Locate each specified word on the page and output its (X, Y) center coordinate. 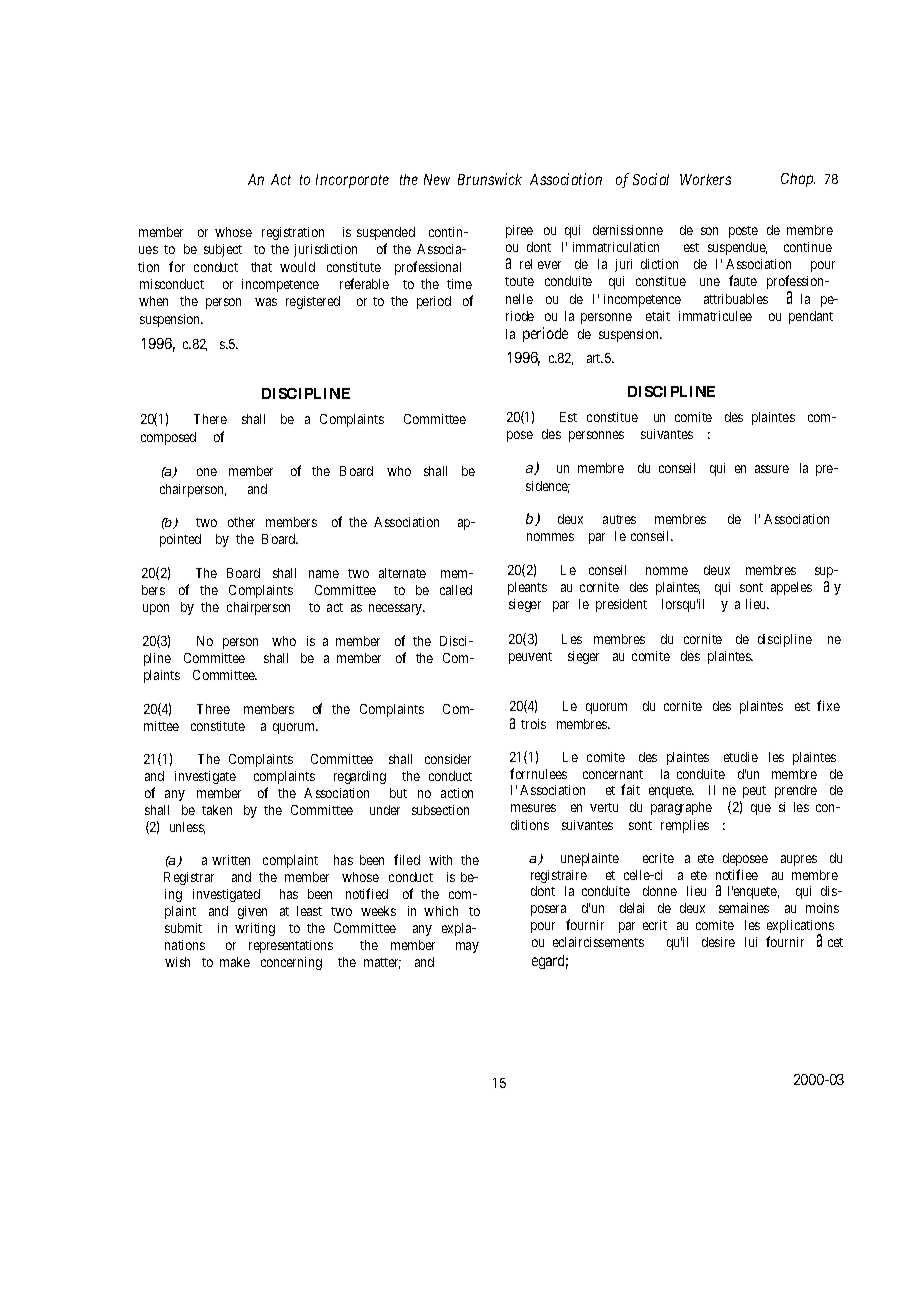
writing (255, 929)
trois (533, 724)
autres (619, 519)
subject (223, 250)
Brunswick (490, 179)
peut (754, 792)
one (207, 472)
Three (213, 709)
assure (772, 469)
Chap (798, 180)
